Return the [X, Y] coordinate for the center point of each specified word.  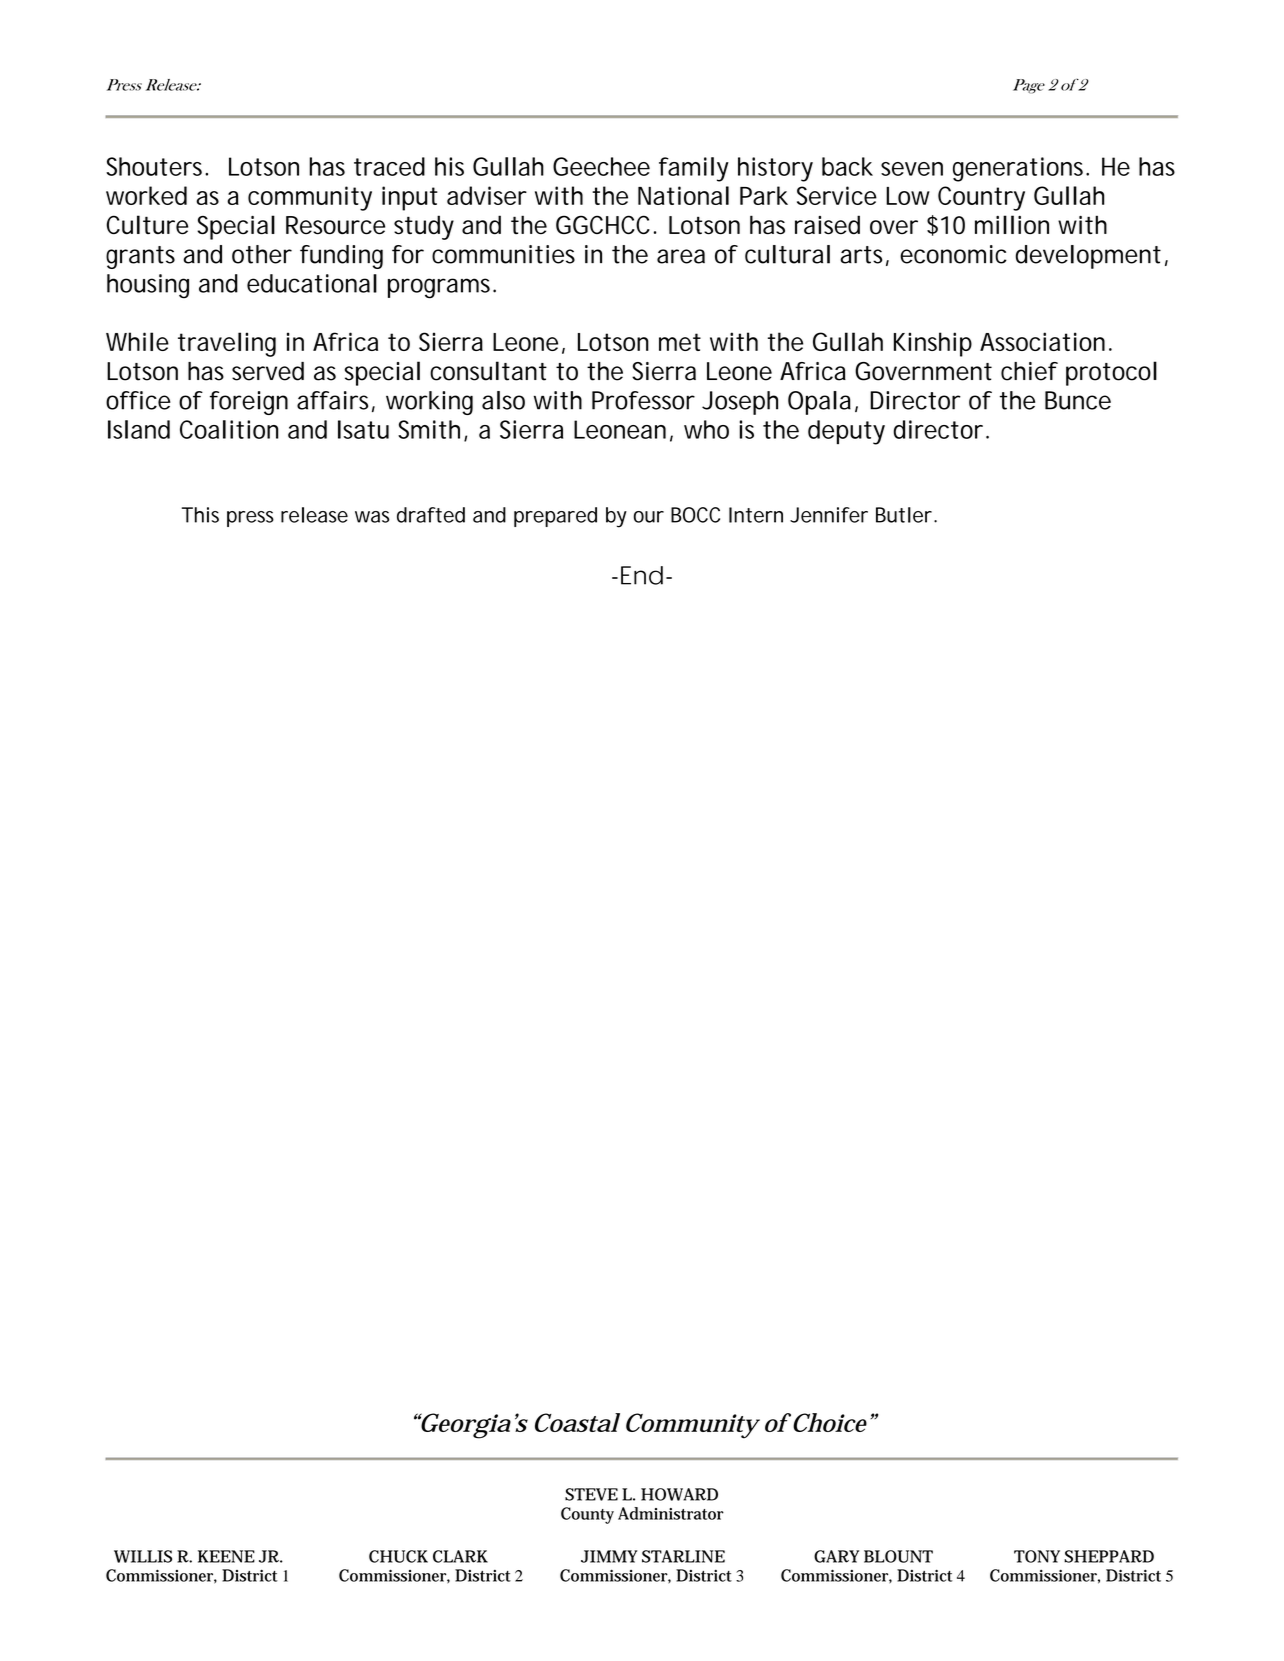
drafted [431, 515]
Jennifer [829, 515]
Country [981, 198]
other [262, 254]
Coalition [229, 429]
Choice [828, 1422]
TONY [1037, 1556]
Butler [906, 515]
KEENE [226, 1556]
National [683, 195]
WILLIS [143, 1556]
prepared [555, 517]
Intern [756, 515]
